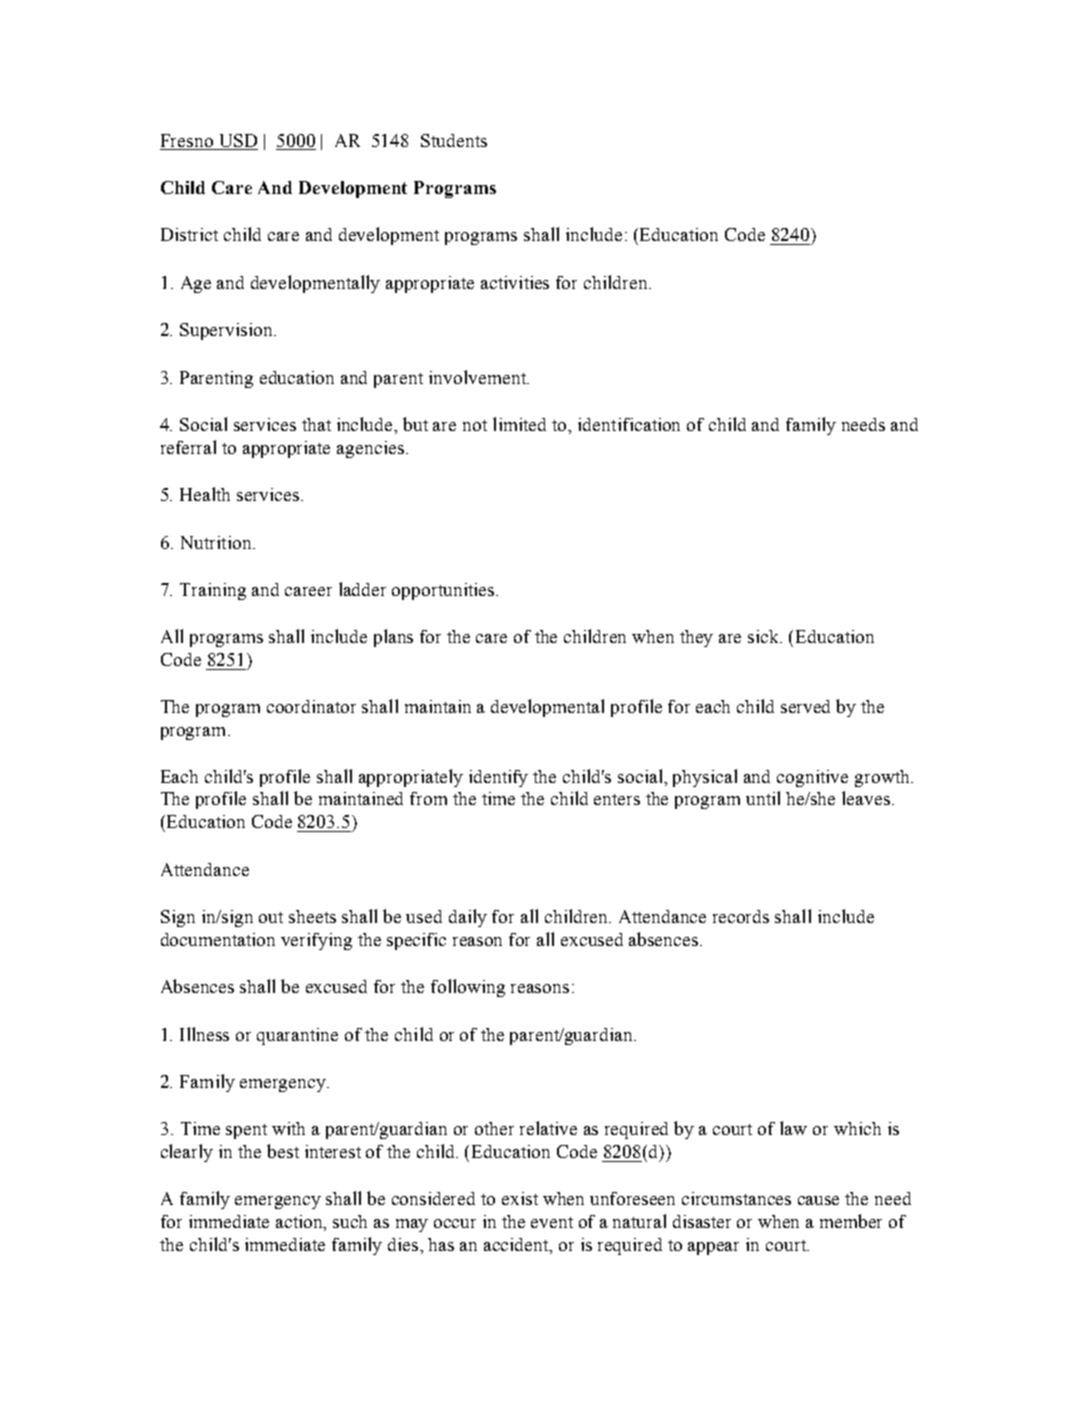  I want to click on activities, so click(515, 282).
